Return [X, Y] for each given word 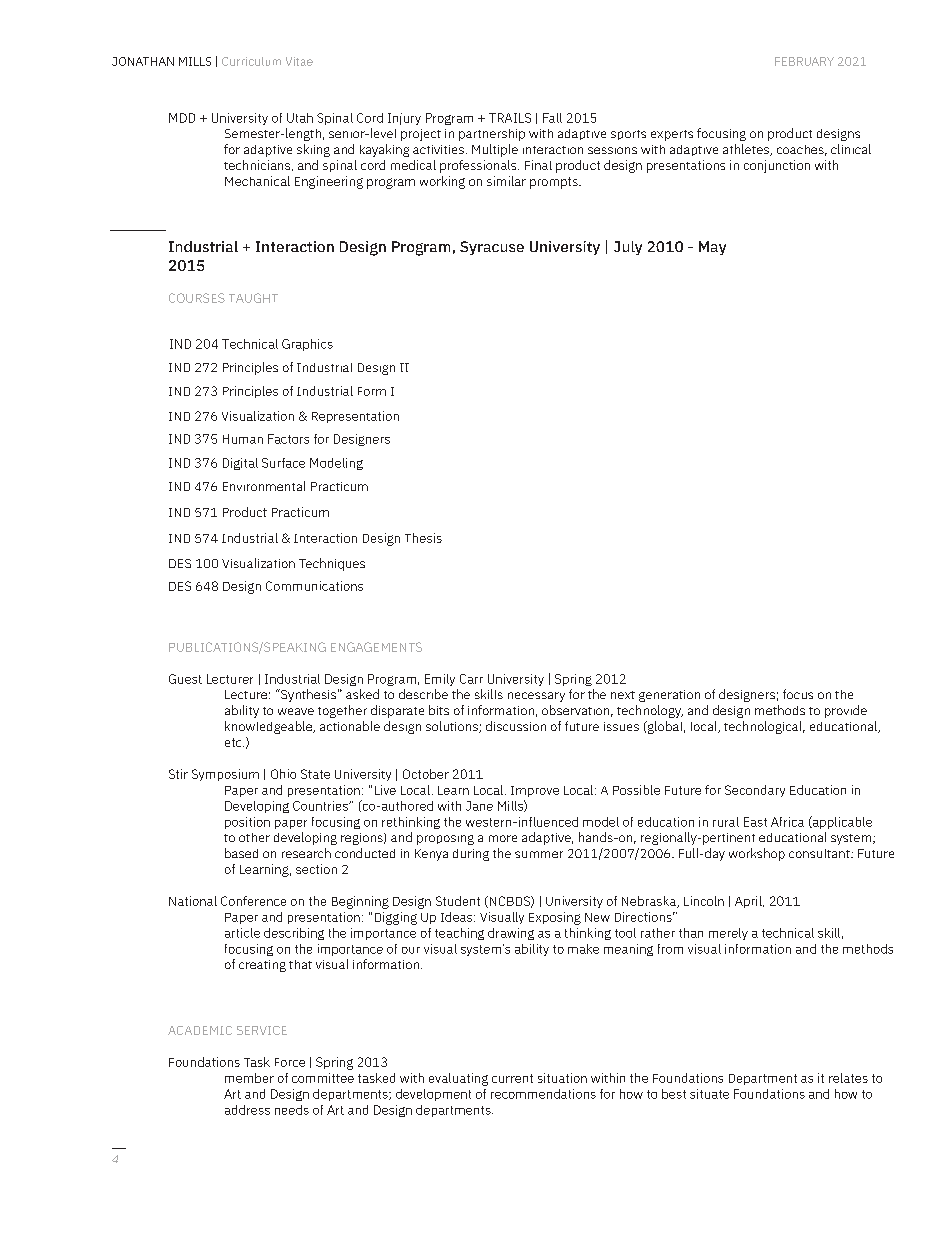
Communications [314, 586]
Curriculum [251, 61]
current [512, 1078]
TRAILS [510, 118]
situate [709, 1094]
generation [669, 696]
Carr [471, 679]
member [249, 1078]
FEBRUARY [804, 61]
